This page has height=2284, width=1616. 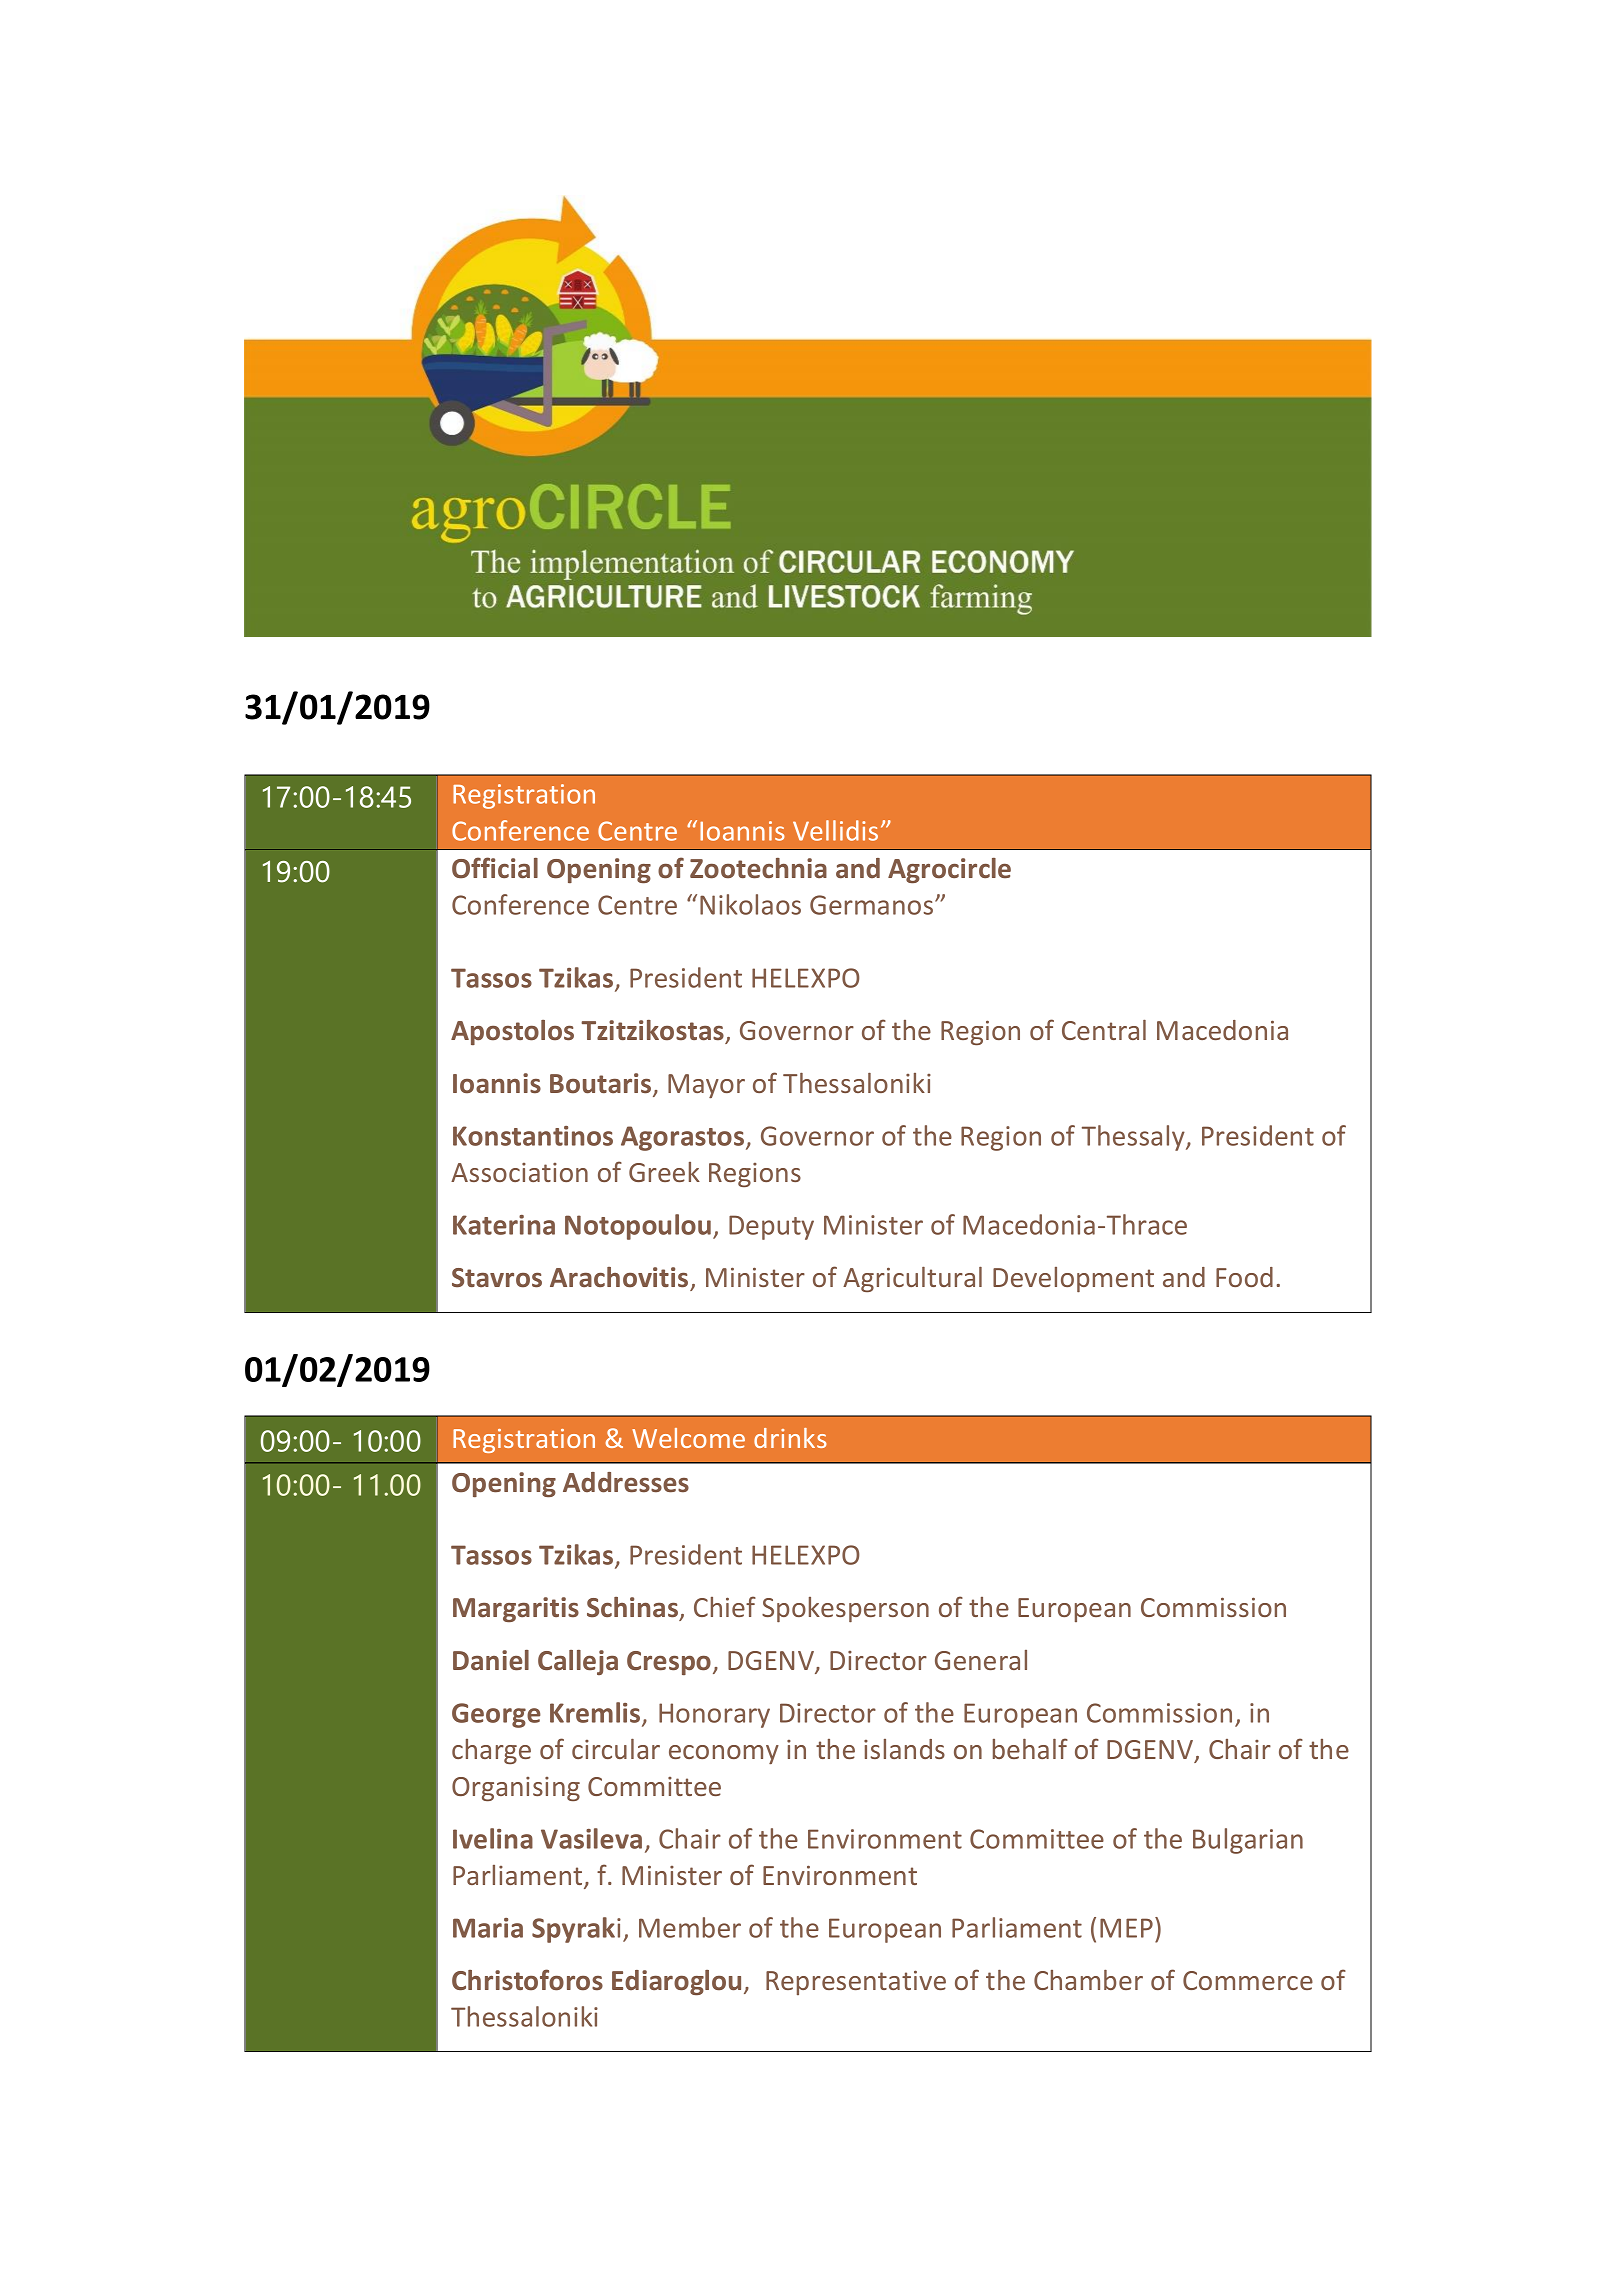 What do you see at coordinates (750, 904) in the page?
I see `Nikolaos` at bounding box center [750, 904].
